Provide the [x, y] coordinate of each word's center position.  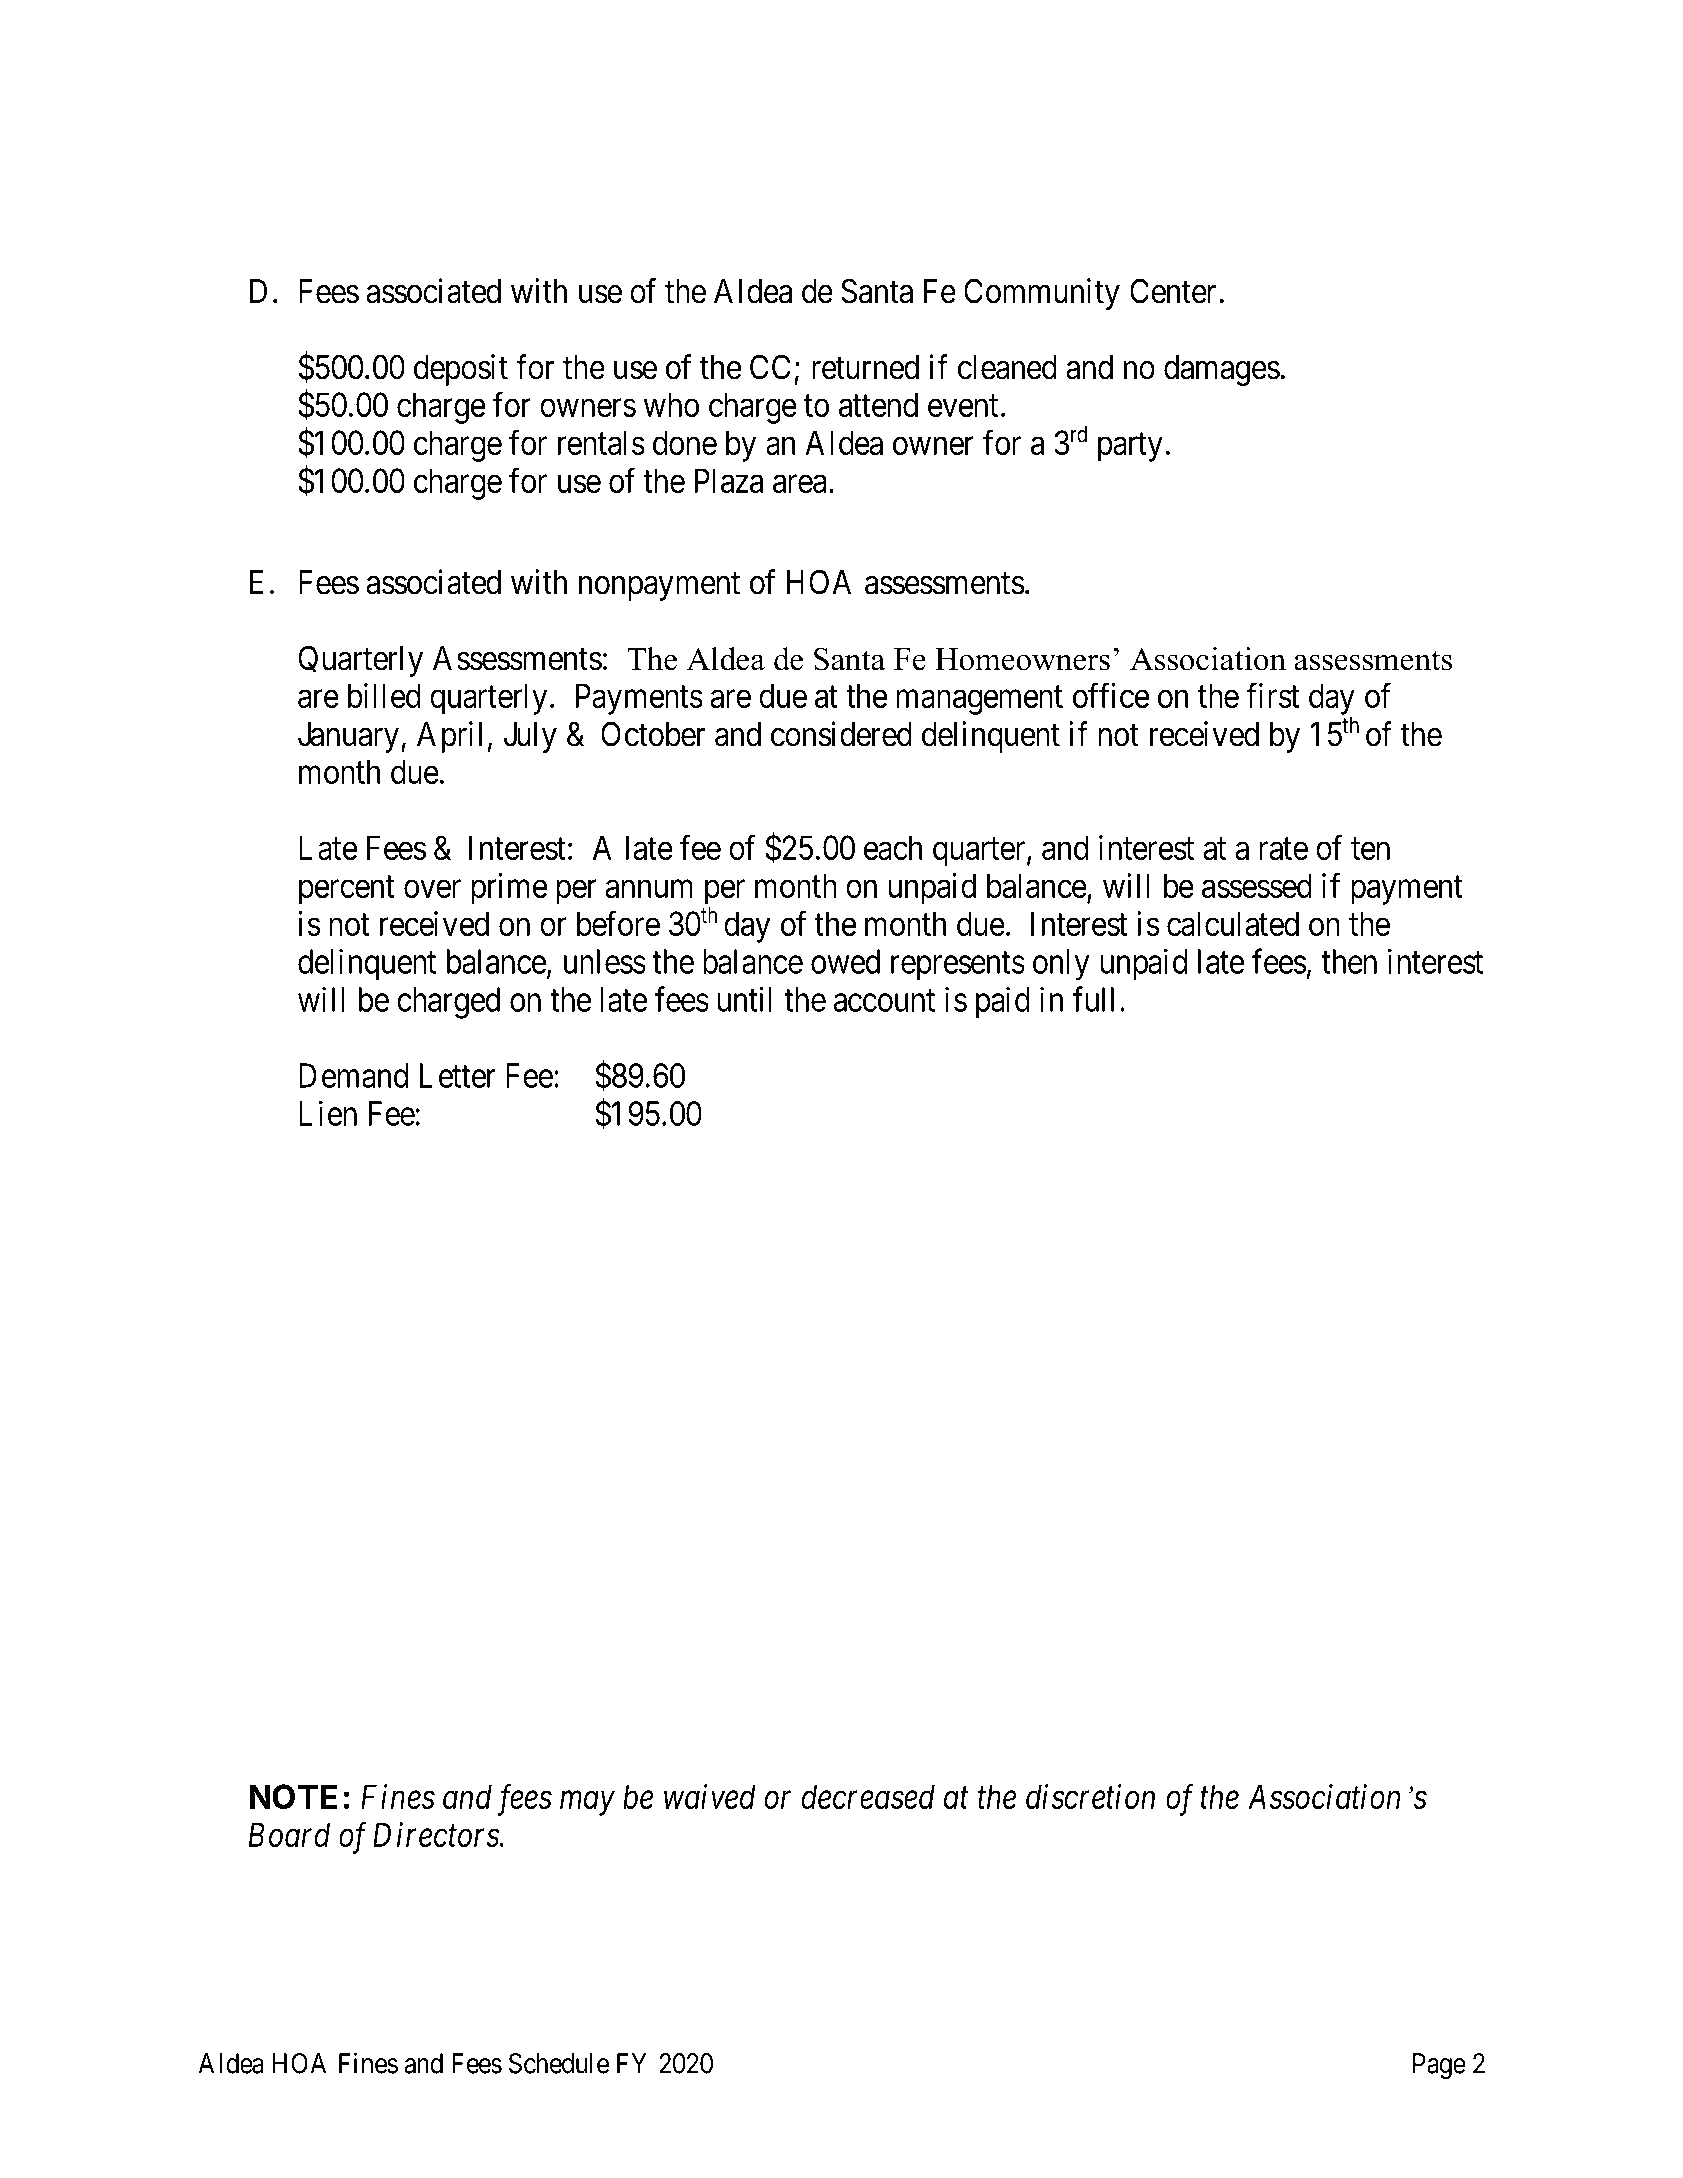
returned [865, 367]
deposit [461, 370]
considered [841, 734]
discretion [1090, 1796]
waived [710, 1796]
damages [1222, 370]
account [884, 1001]
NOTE [293, 1796]
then [1349, 961]
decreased [868, 1796]
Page [1439, 2066]
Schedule [559, 2063]
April [449, 737]
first [1272, 695]
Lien [328, 1113]
